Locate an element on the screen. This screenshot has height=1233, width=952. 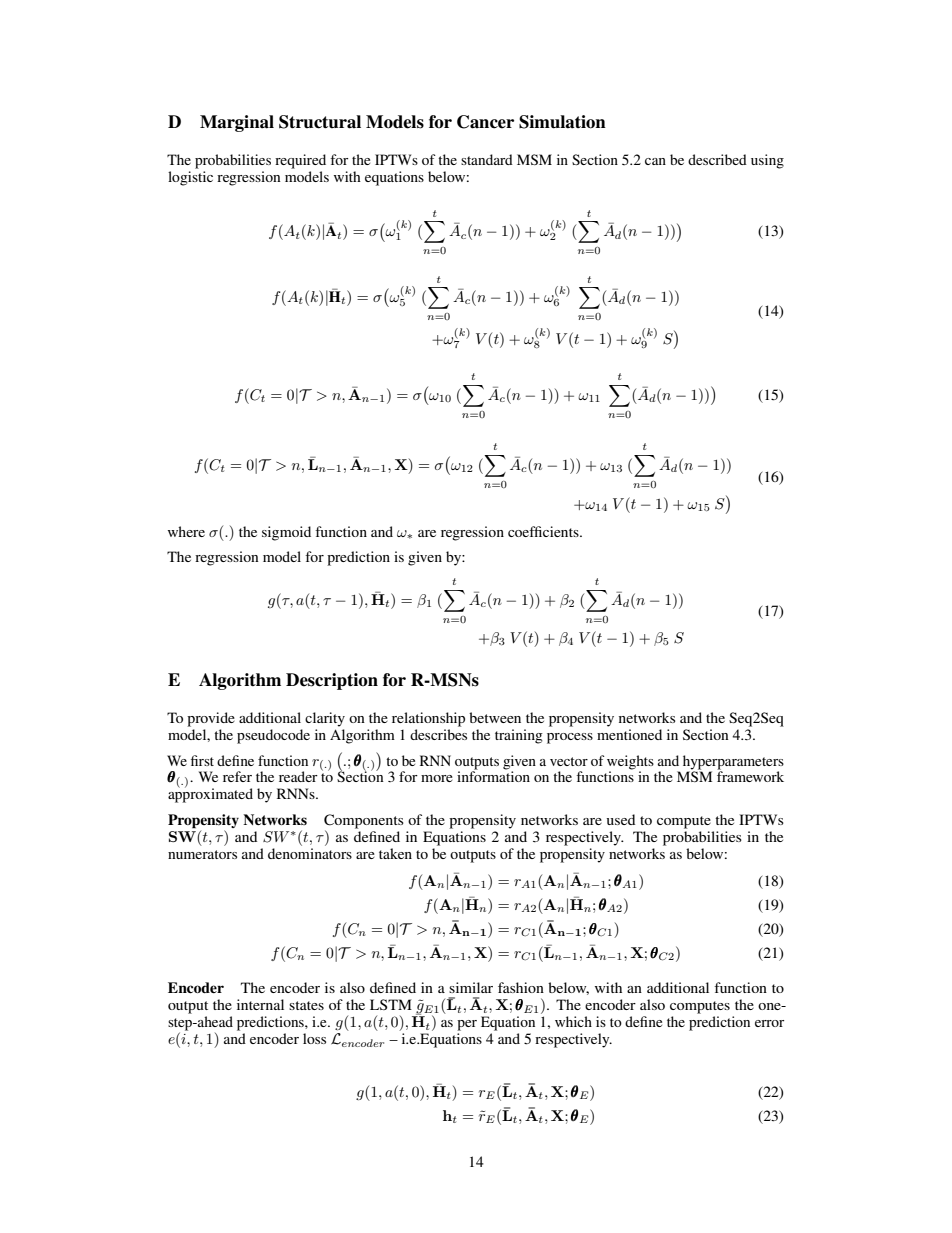
error is located at coordinates (769, 1023).
